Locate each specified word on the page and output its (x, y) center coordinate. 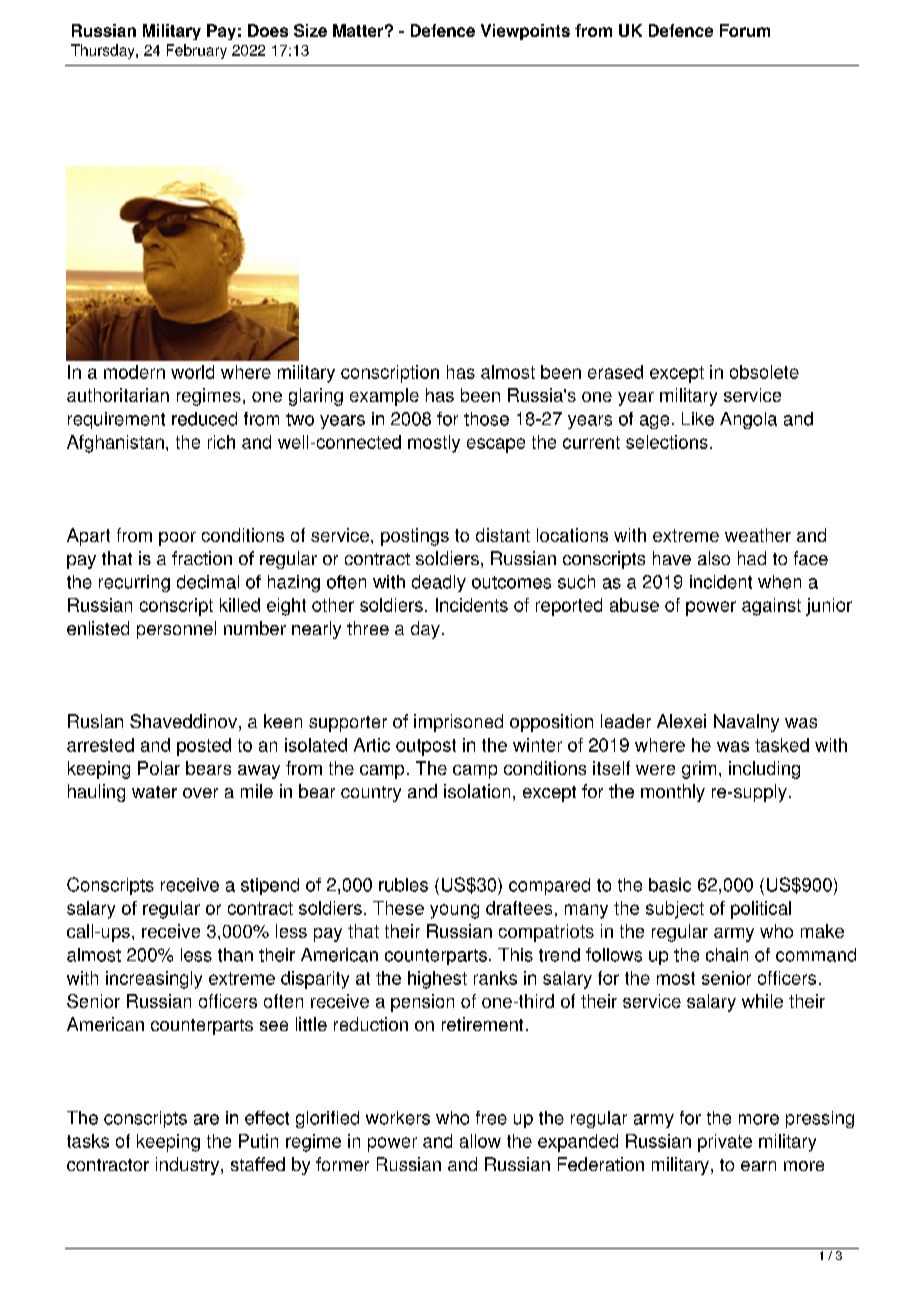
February (197, 51)
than (235, 955)
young (454, 911)
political (761, 910)
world (192, 372)
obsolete (764, 372)
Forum (745, 30)
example (384, 397)
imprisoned (458, 723)
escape (496, 445)
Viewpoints (525, 32)
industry (189, 1166)
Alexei (681, 721)
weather (758, 535)
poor (177, 539)
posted (204, 747)
